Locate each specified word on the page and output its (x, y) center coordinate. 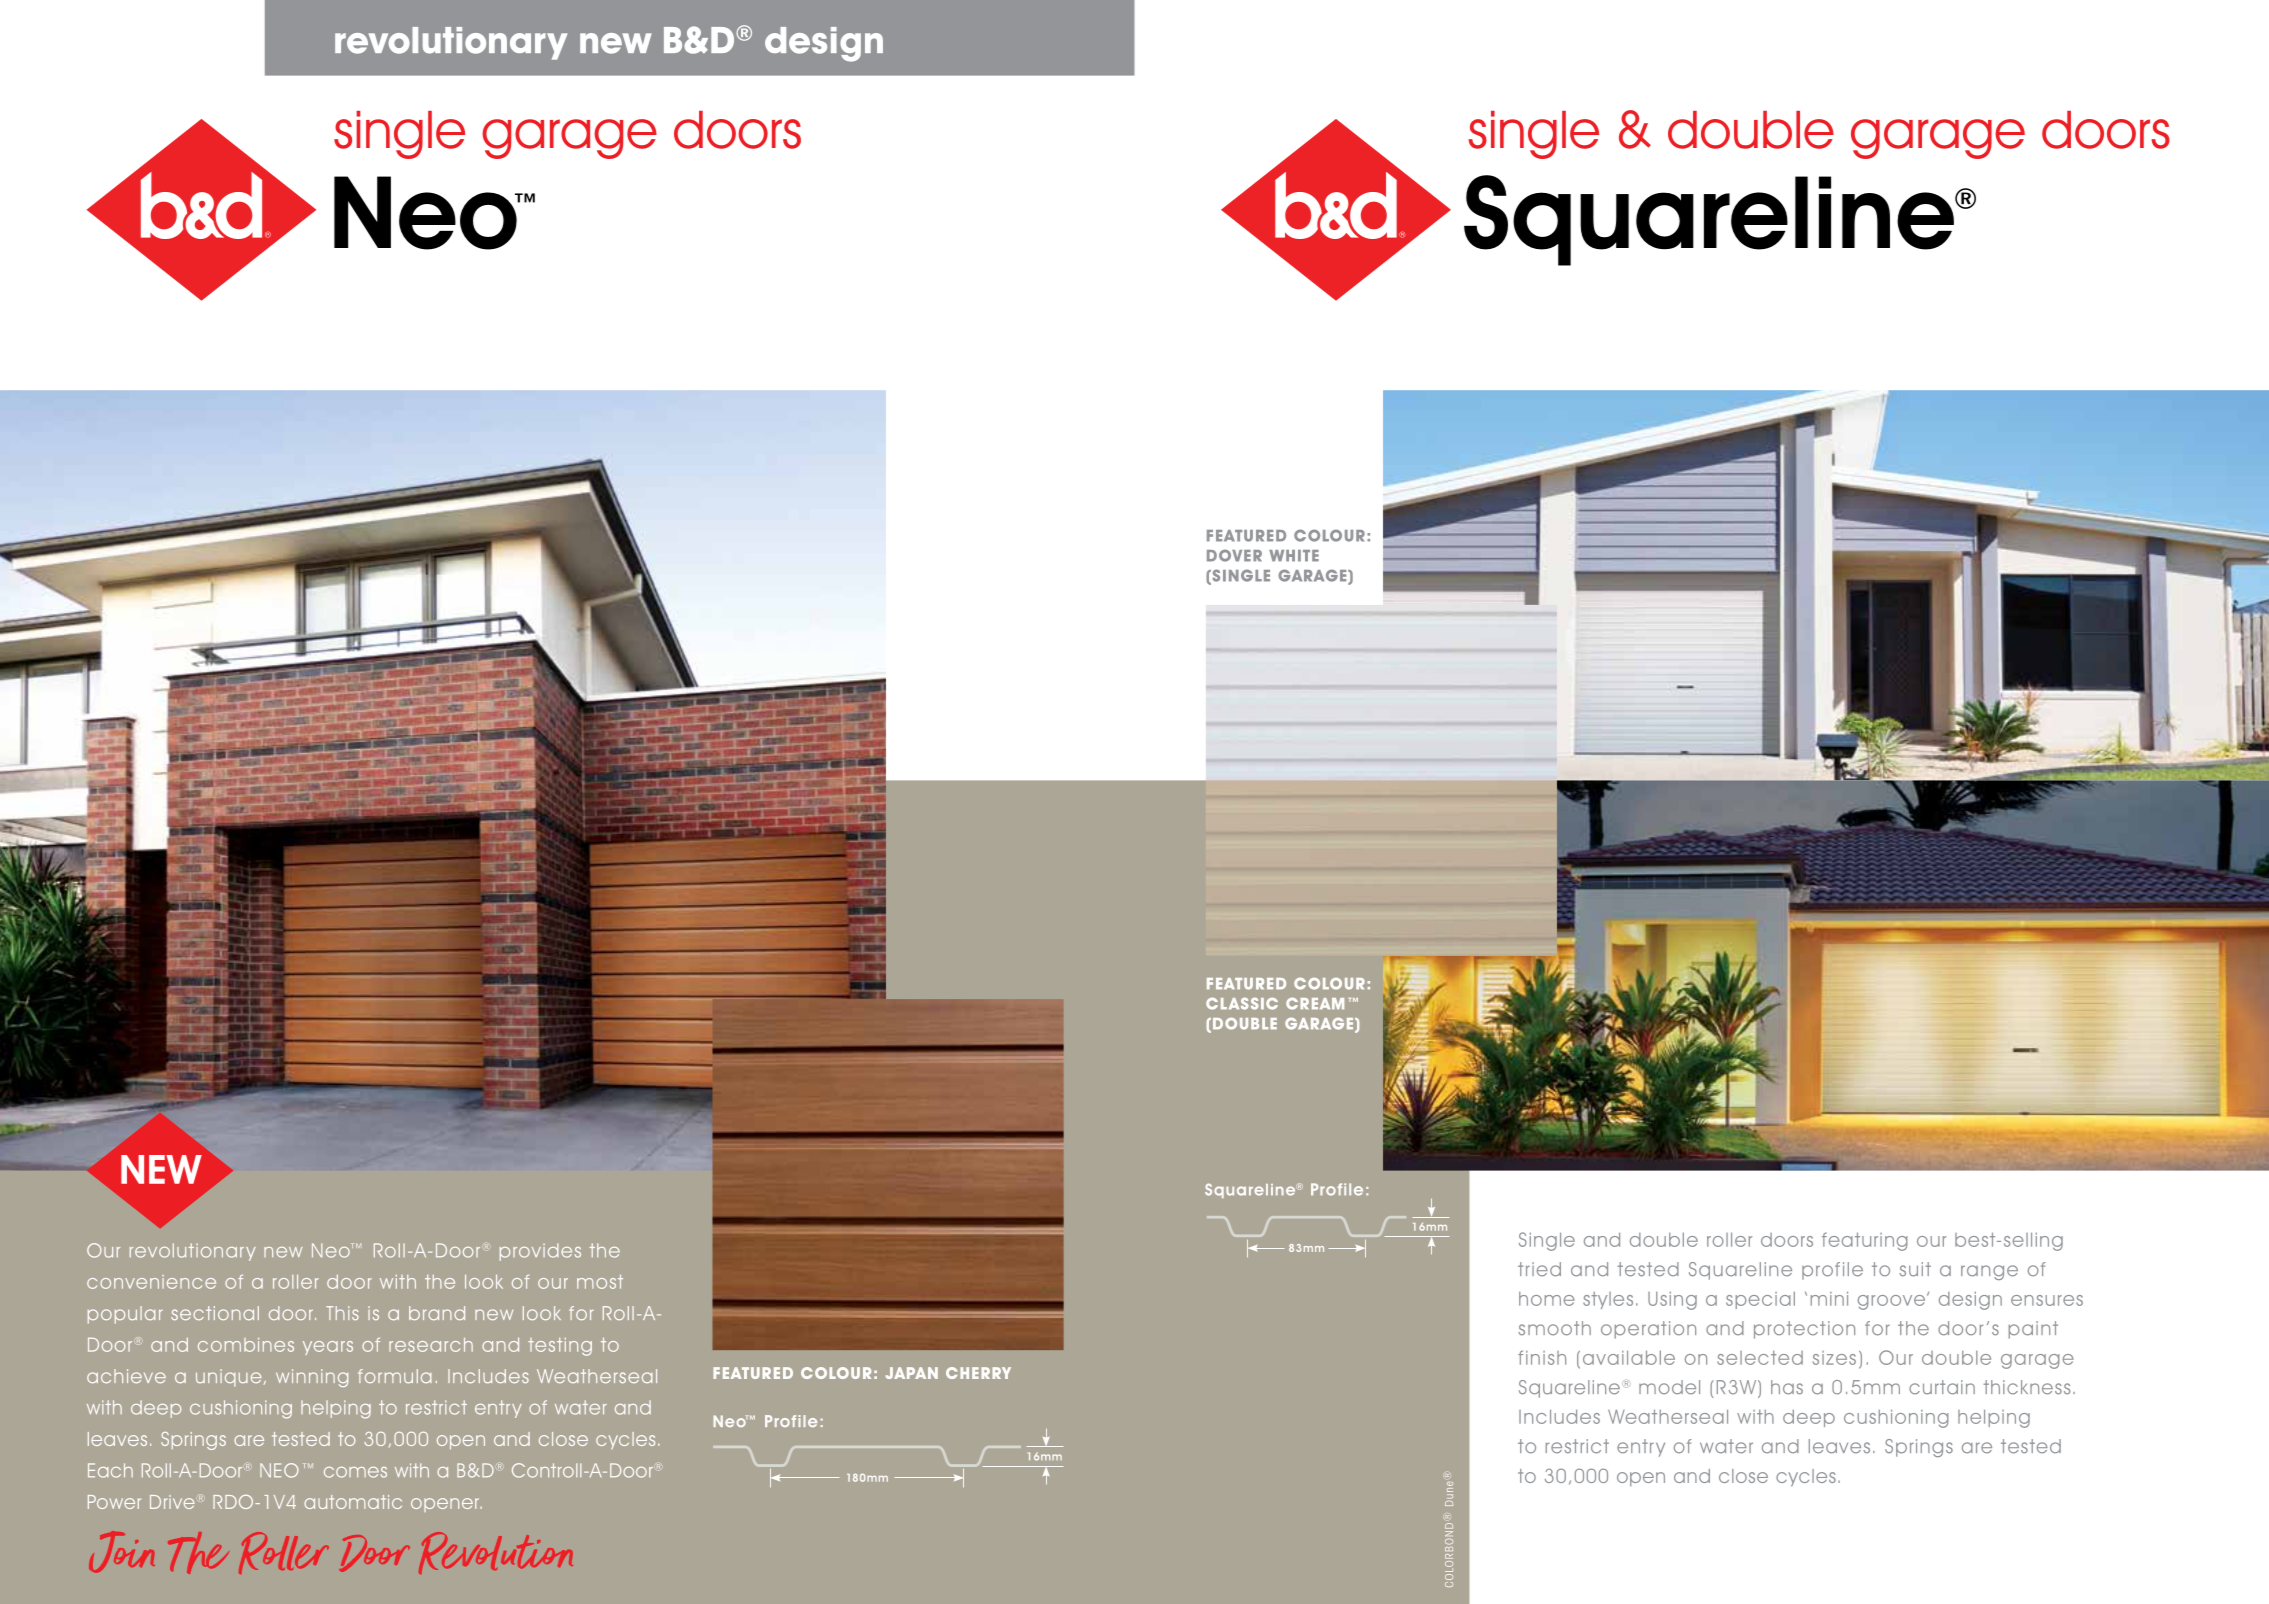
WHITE (1294, 556)
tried (1539, 1269)
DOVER (1234, 555)
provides (540, 1252)
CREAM (1315, 1003)
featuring (1865, 1241)
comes (355, 1472)
